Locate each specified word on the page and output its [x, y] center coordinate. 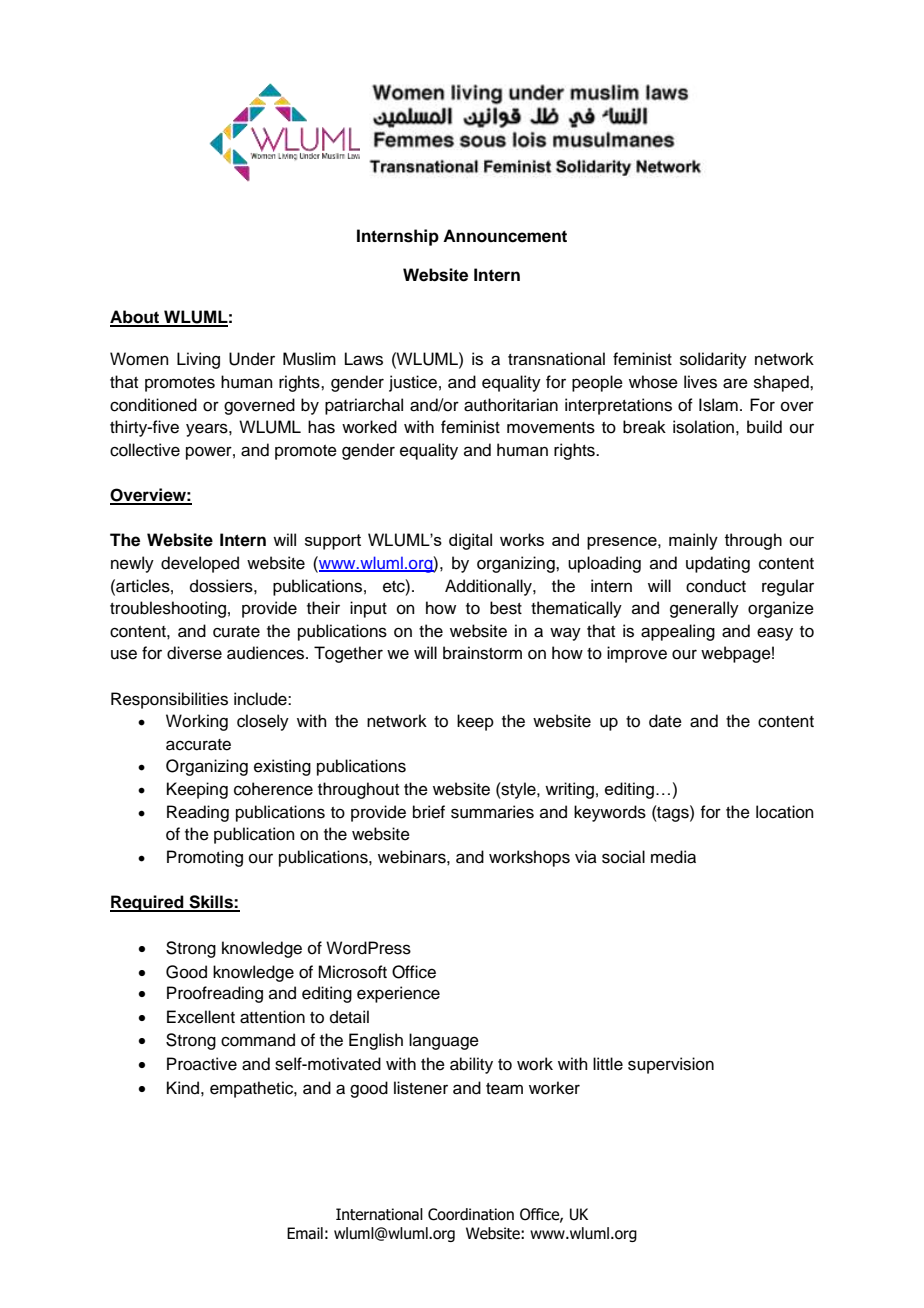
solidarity [713, 360]
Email [305, 1233]
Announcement [505, 236]
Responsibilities [169, 700]
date [665, 721]
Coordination [471, 1214]
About [136, 318]
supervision [671, 1065]
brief [429, 812]
